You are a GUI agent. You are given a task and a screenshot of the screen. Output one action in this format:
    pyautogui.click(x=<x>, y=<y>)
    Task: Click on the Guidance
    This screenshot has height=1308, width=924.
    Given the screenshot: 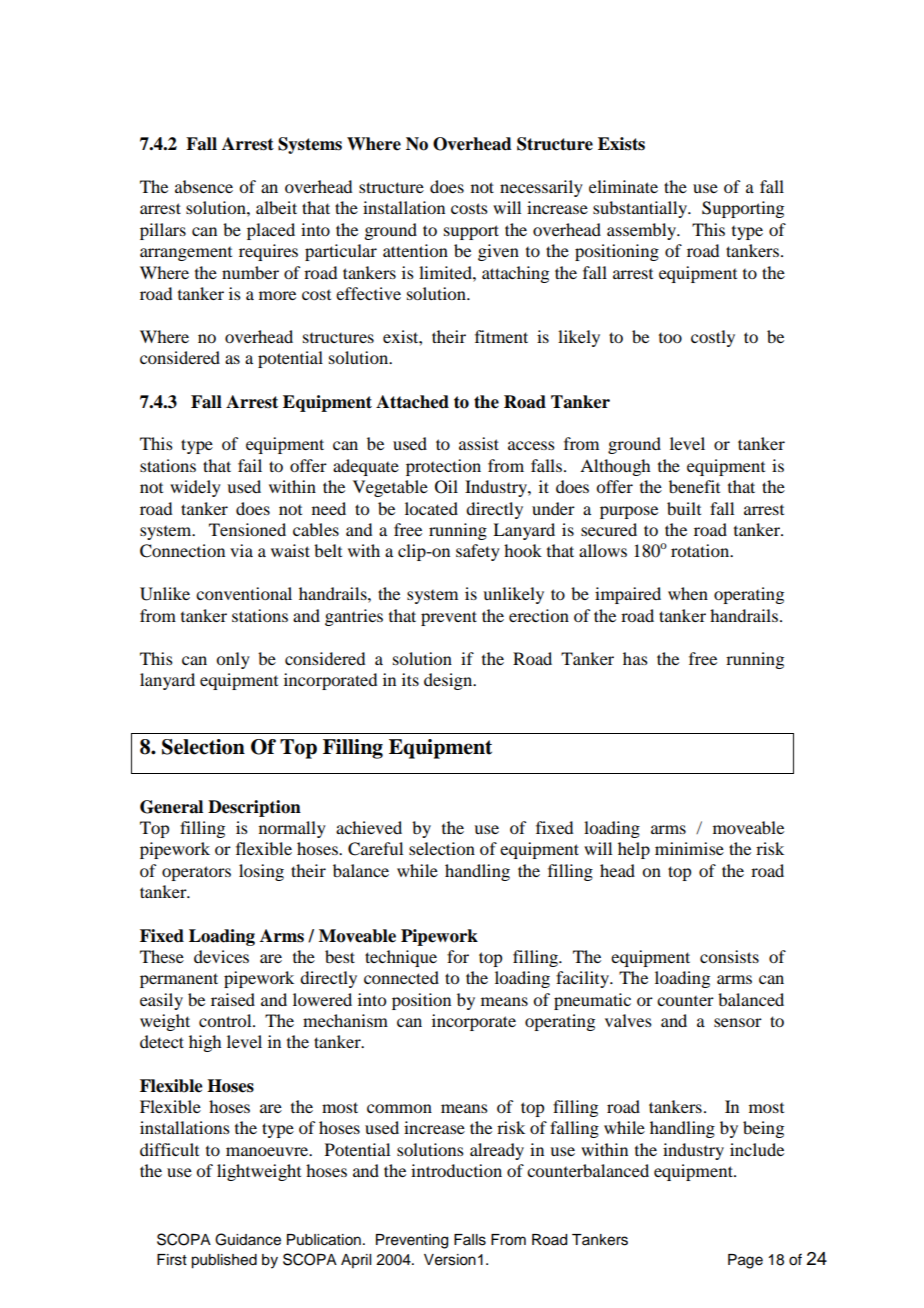 What is the action you would take?
    pyautogui.click(x=248, y=1239)
